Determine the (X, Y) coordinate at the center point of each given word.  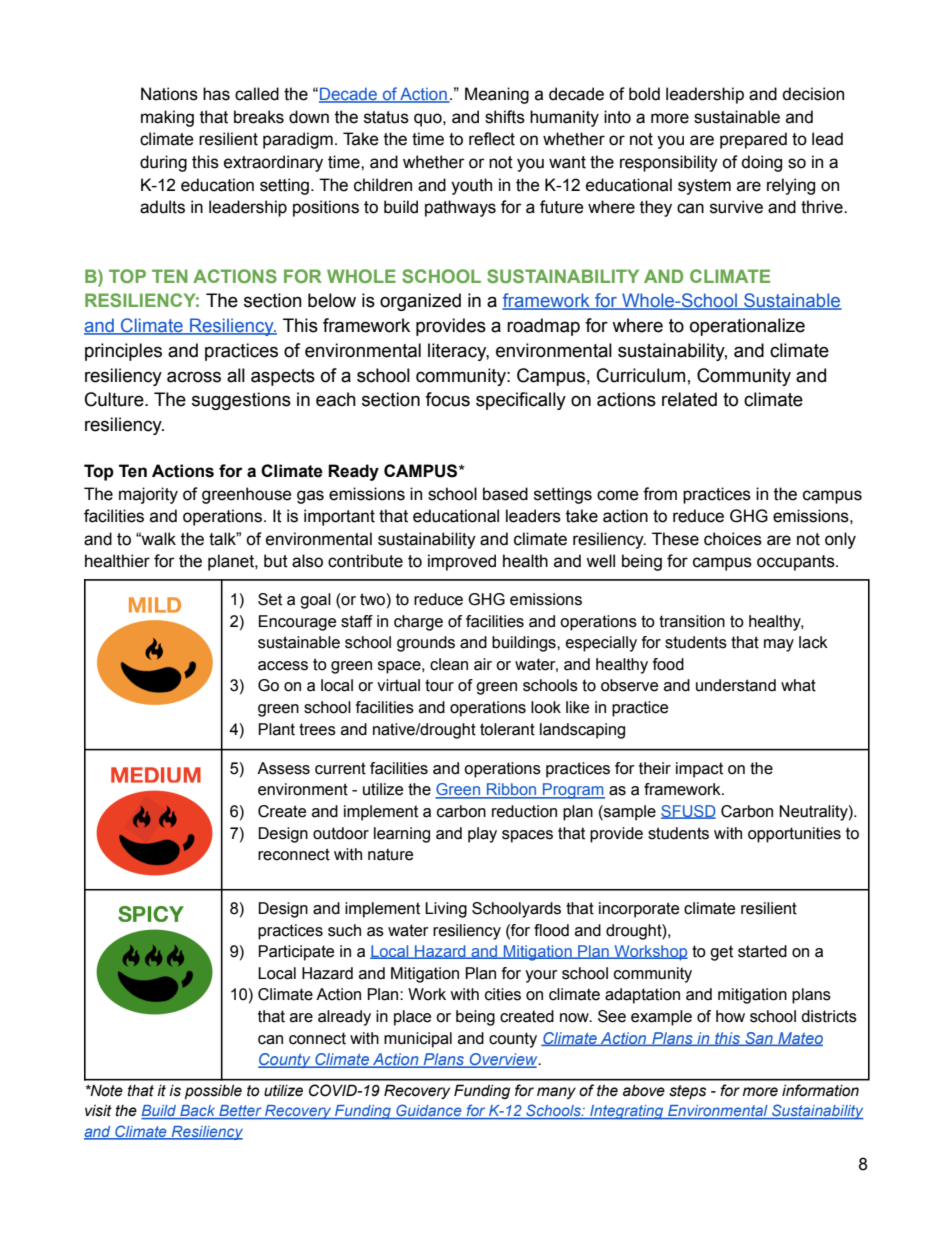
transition (692, 621)
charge (418, 623)
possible (213, 1092)
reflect (492, 139)
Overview (504, 1060)
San (759, 1039)
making (167, 118)
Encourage (297, 623)
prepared (753, 140)
